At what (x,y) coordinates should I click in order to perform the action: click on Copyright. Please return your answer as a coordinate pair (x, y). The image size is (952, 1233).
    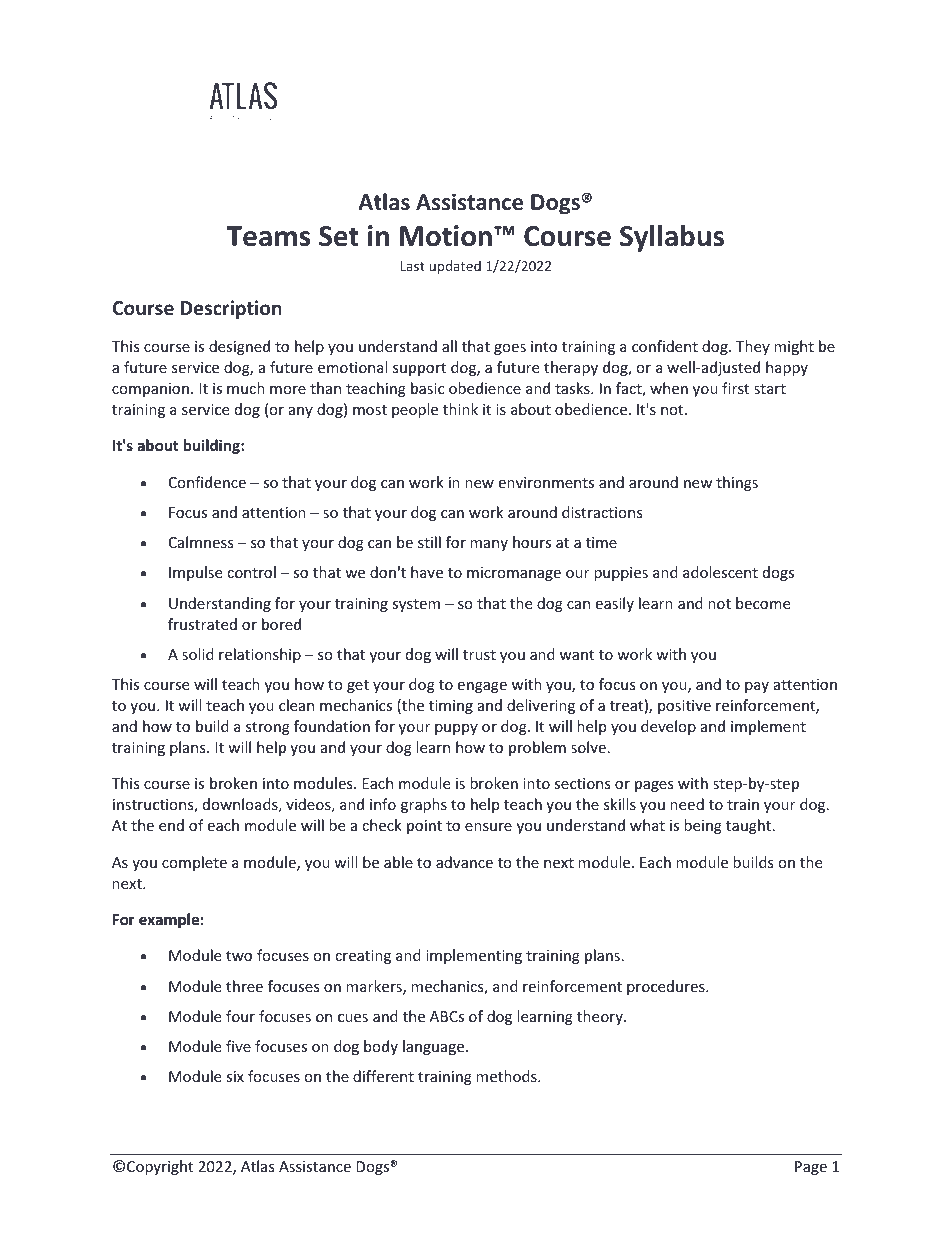
    Looking at the image, I should click on (160, 1167).
